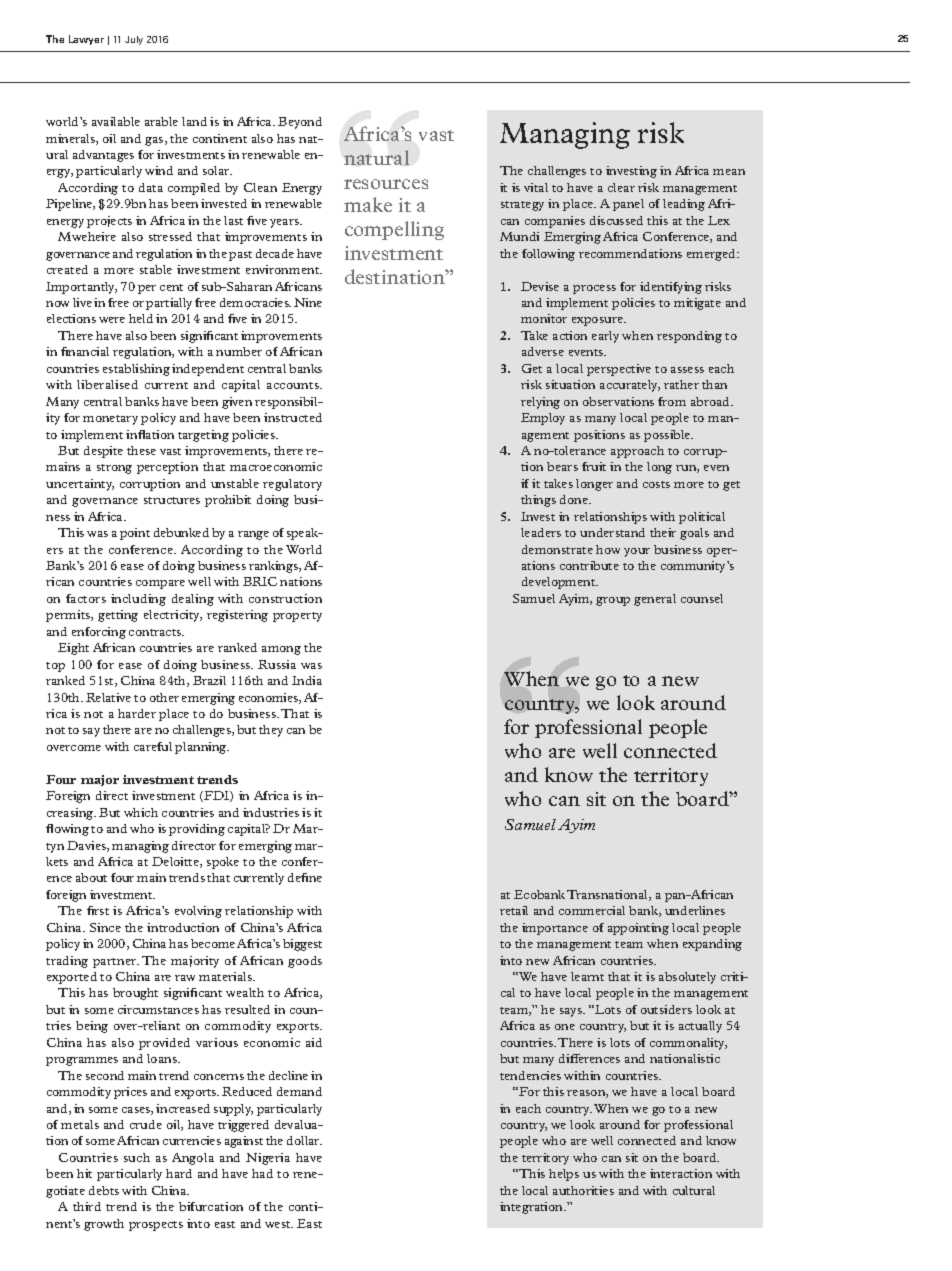 The image size is (952, 1271). Describe the element at coordinates (137, 1157) in the document. I see `such` at that location.
